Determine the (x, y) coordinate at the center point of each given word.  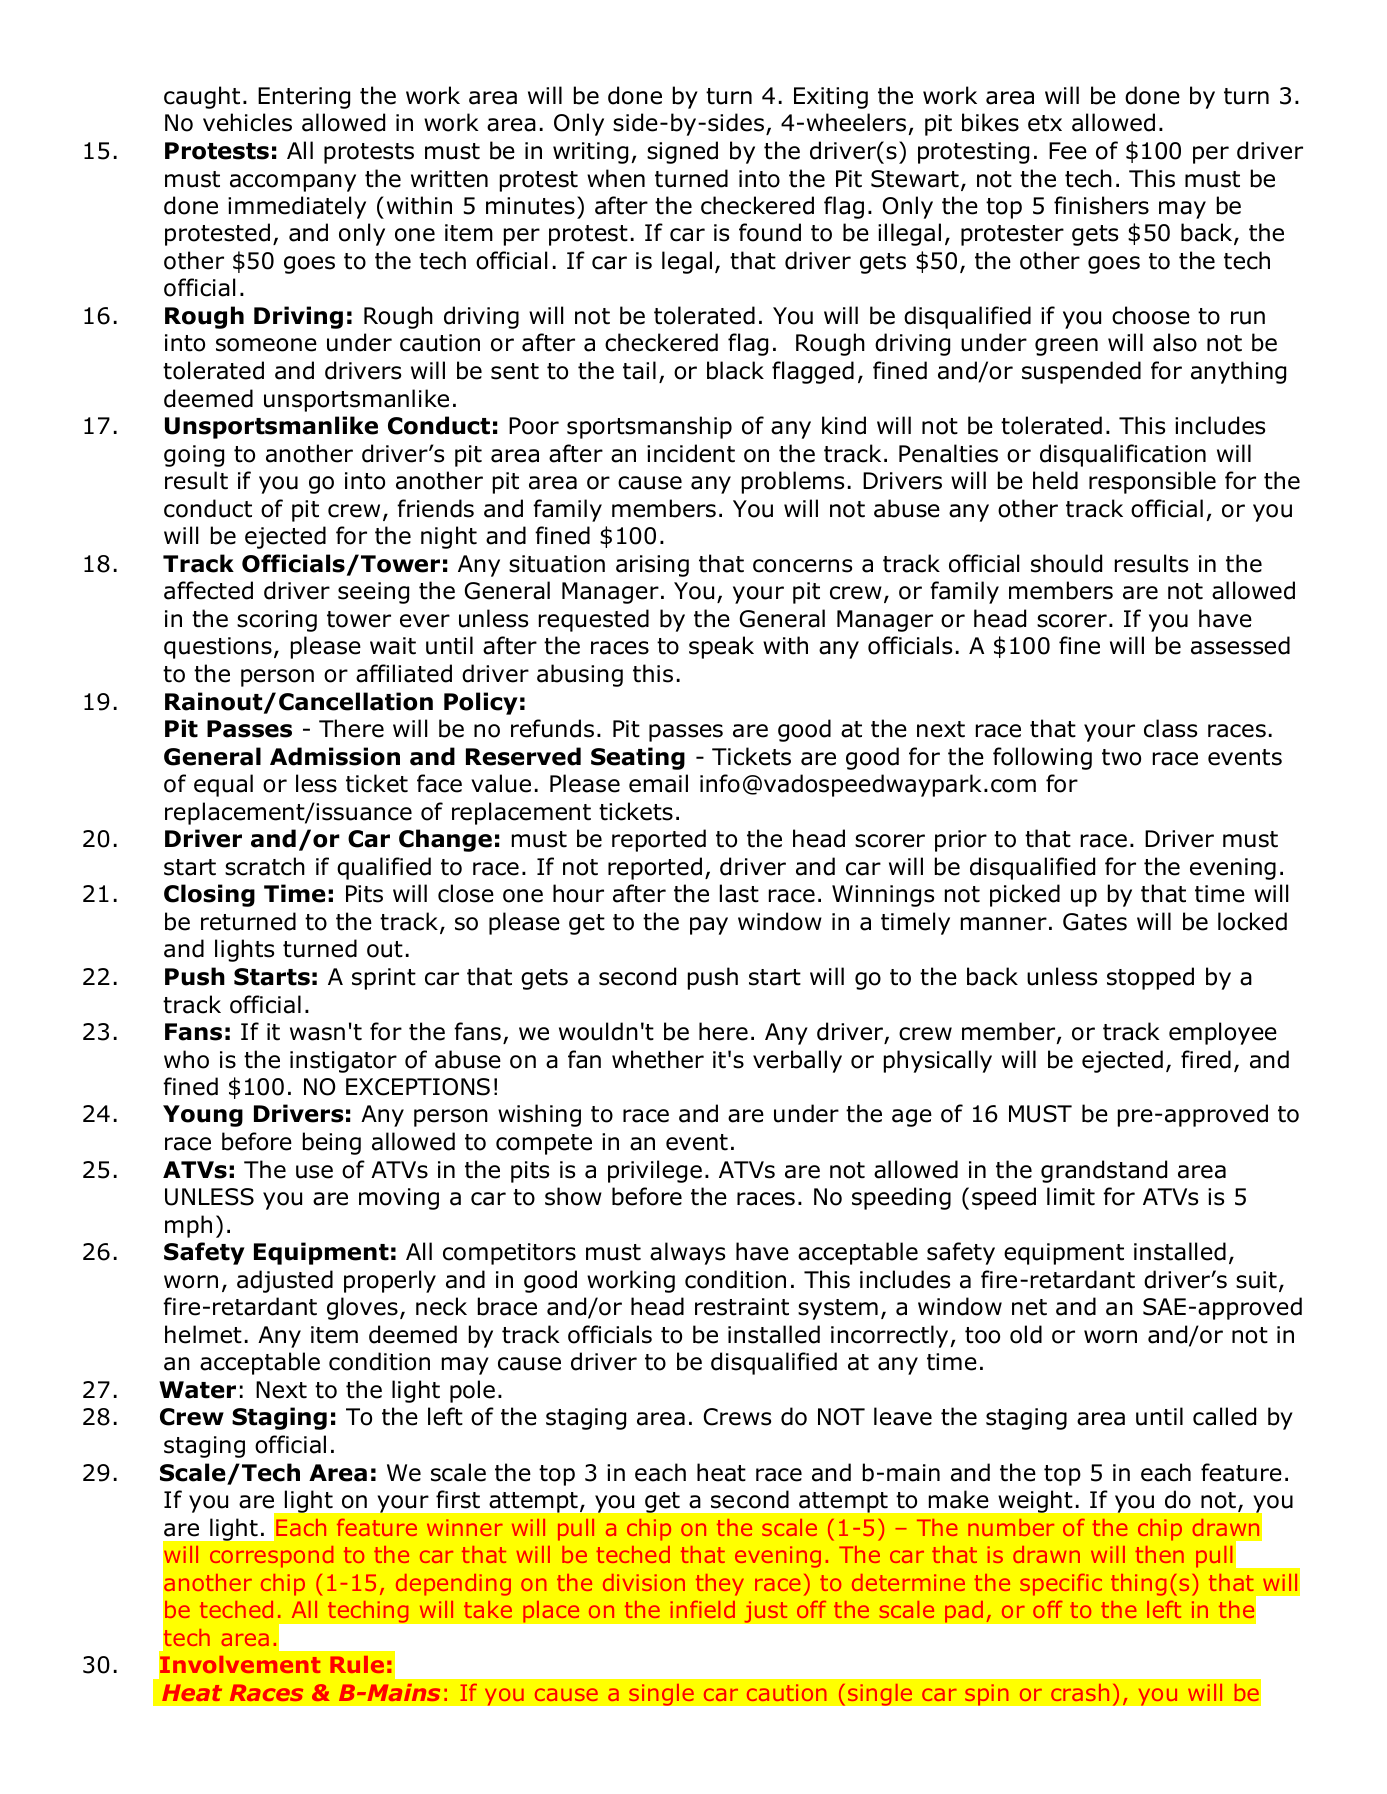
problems (793, 482)
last (739, 893)
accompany (293, 183)
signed (682, 152)
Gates (1095, 922)
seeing (373, 593)
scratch (265, 866)
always (687, 1253)
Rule (357, 1664)
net (1029, 1307)
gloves (362, 1308)
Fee (1068, 151)
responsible (1152, 482)
